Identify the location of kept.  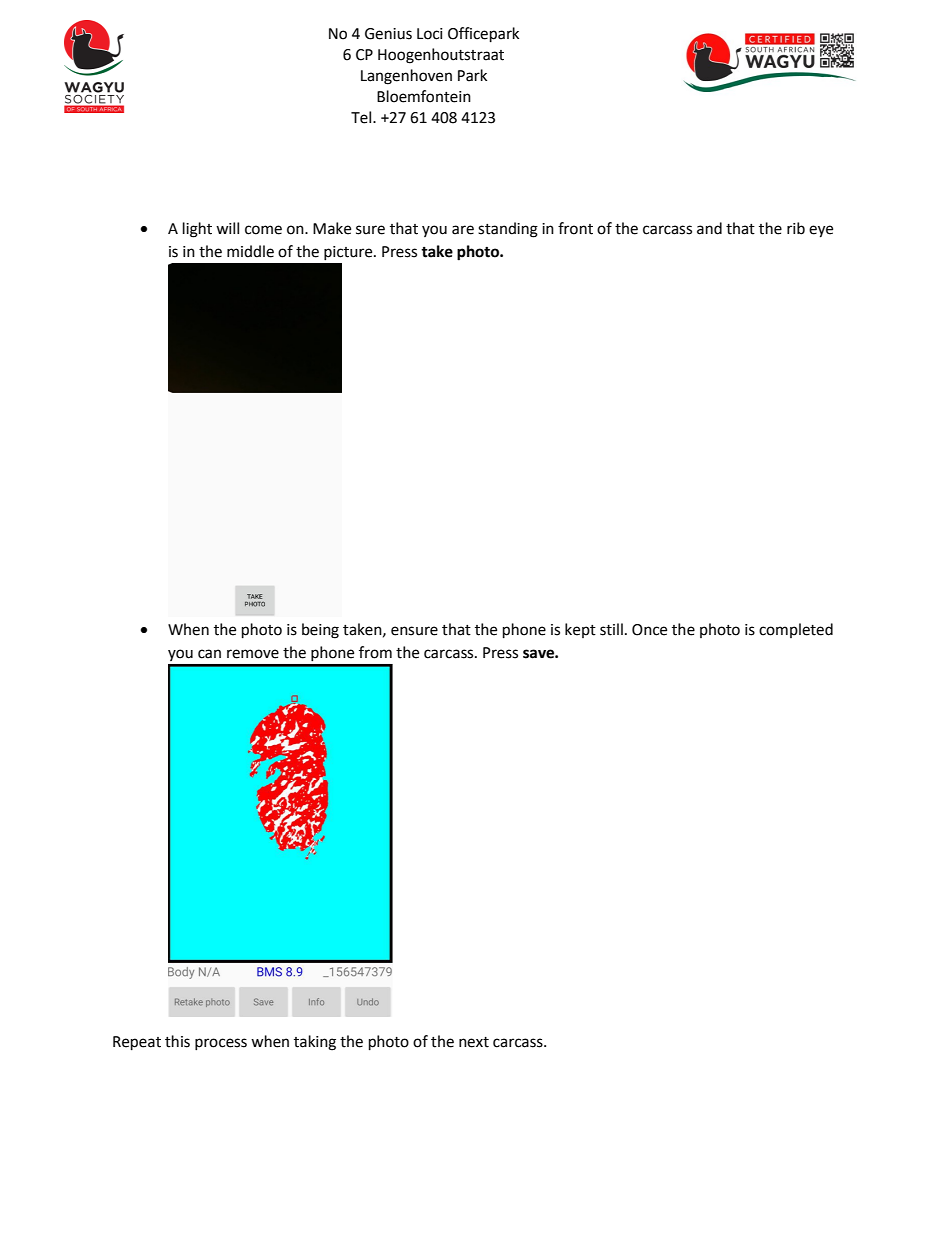
(580, 630).
